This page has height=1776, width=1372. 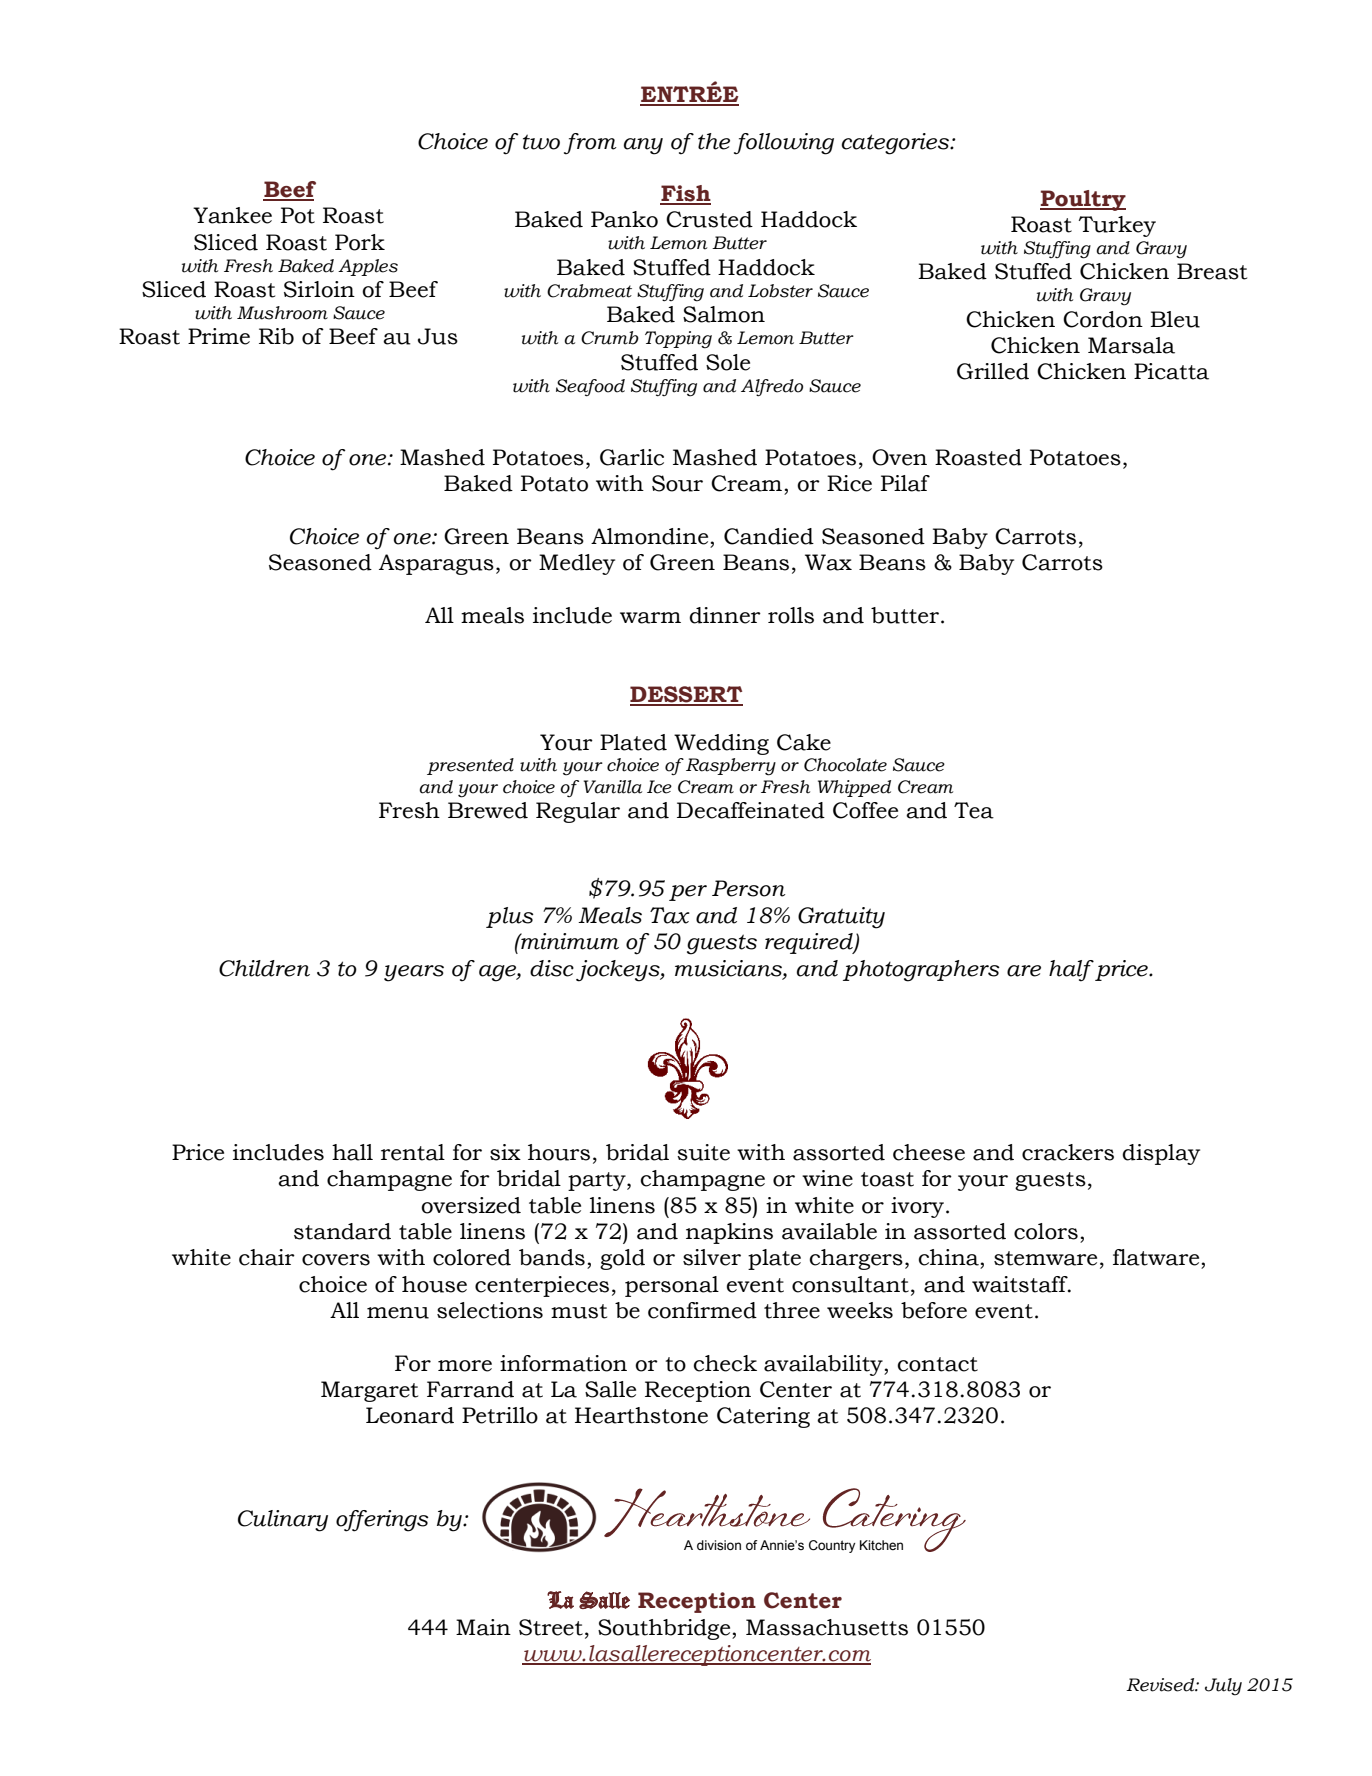 I want to click on Pork, so click(x=360, y=242).
